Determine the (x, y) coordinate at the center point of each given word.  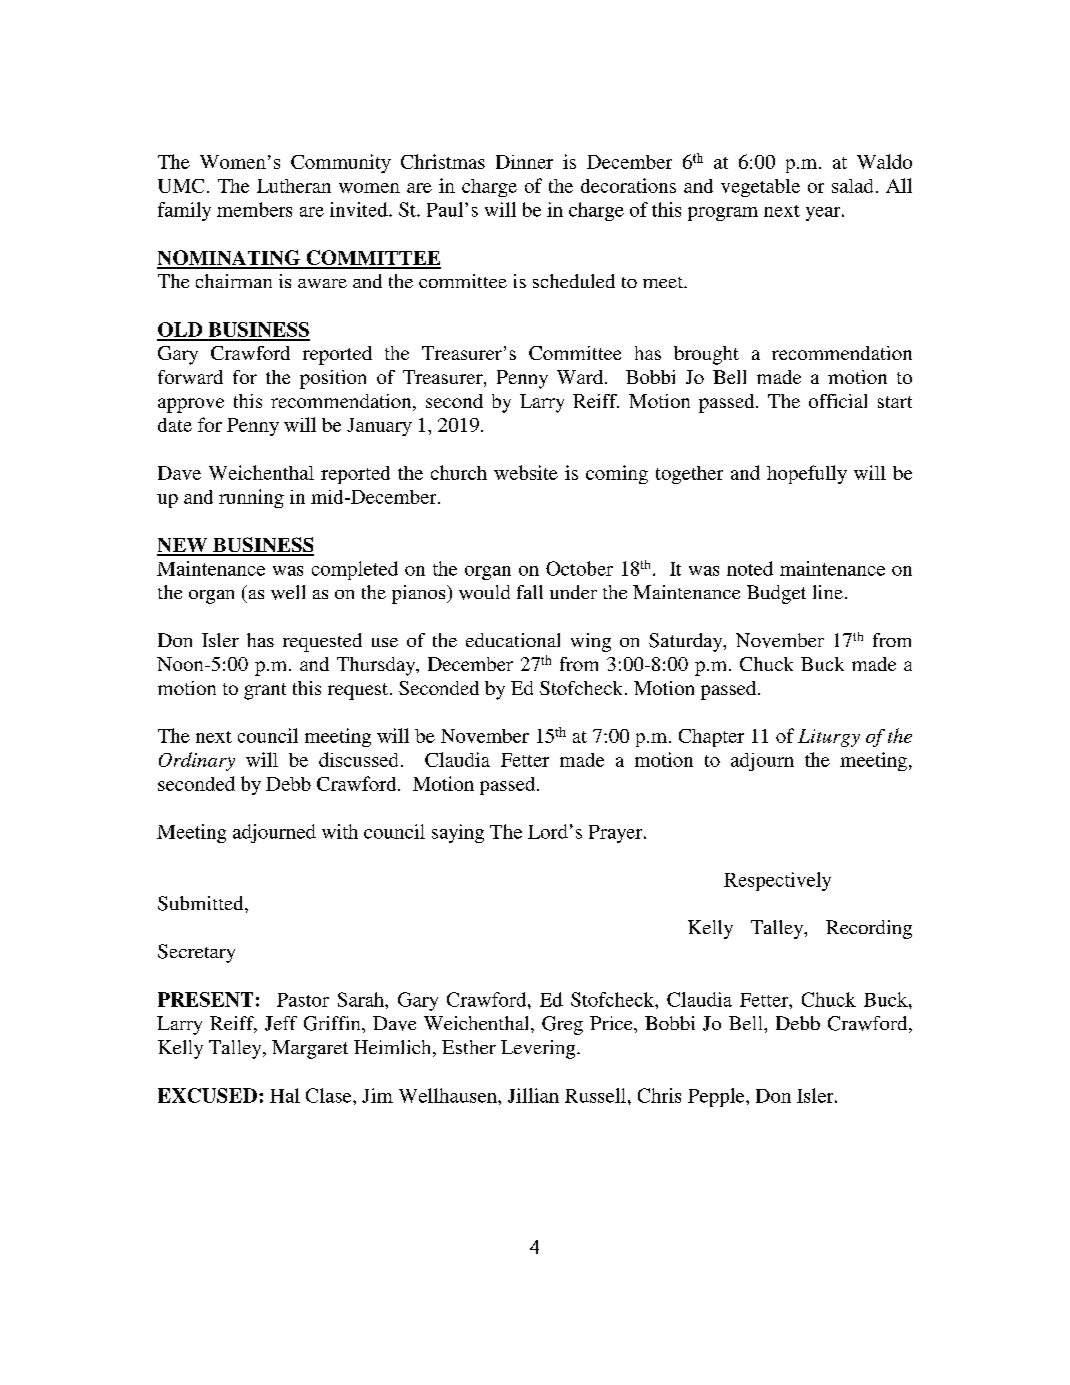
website (526, 472)
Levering (539, 1049)
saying (458, 833)
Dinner (524, 162)
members (254, 209)
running (251, 498)
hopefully (807, 474)
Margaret (310, 1049)
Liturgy (829, 738)
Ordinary (197, 761)
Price (612, 1023)
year (824, 214)
